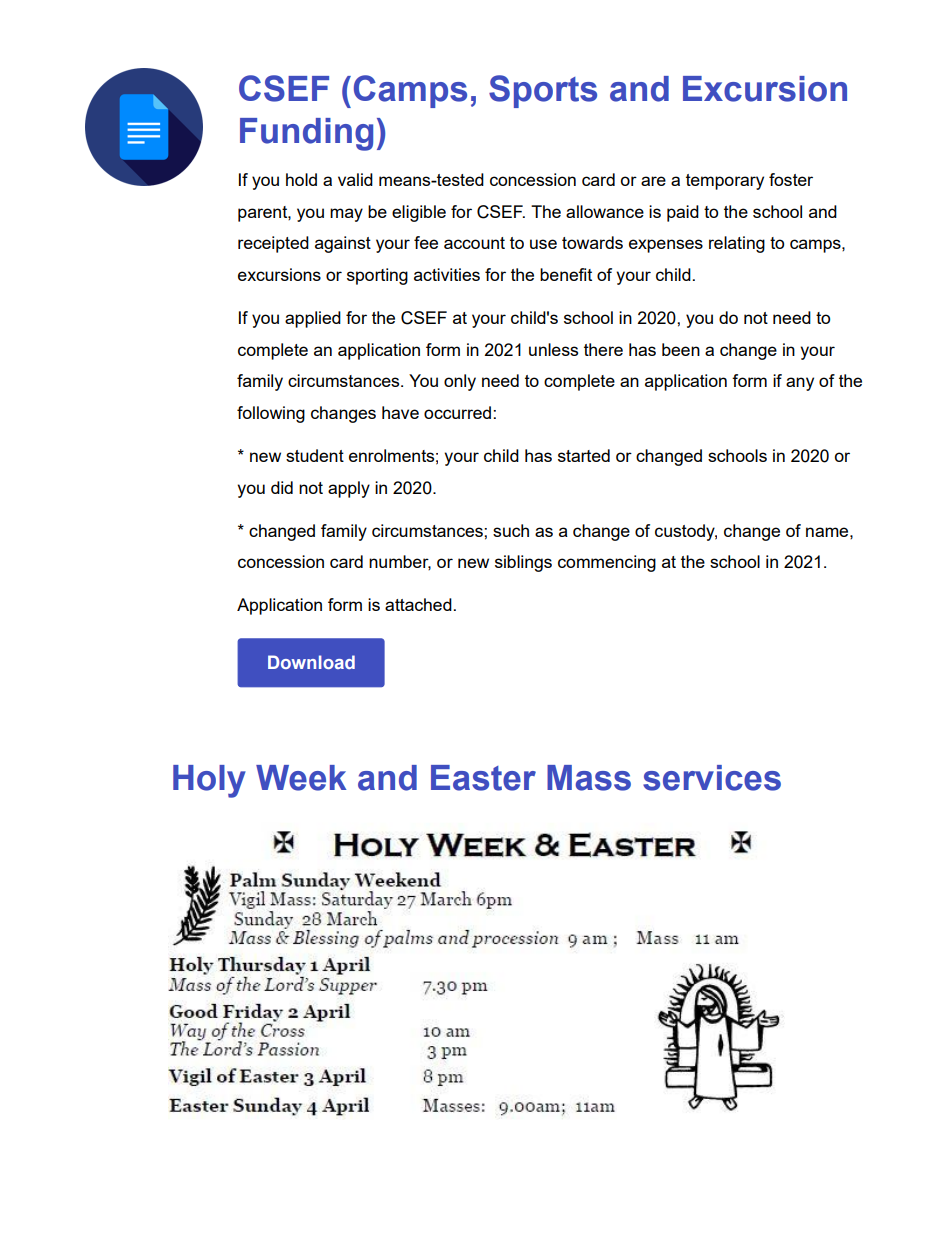  What do you see at coordinates (607, 563) in the screenshot?
I see `commencing` at bounding box center [607, 563].
